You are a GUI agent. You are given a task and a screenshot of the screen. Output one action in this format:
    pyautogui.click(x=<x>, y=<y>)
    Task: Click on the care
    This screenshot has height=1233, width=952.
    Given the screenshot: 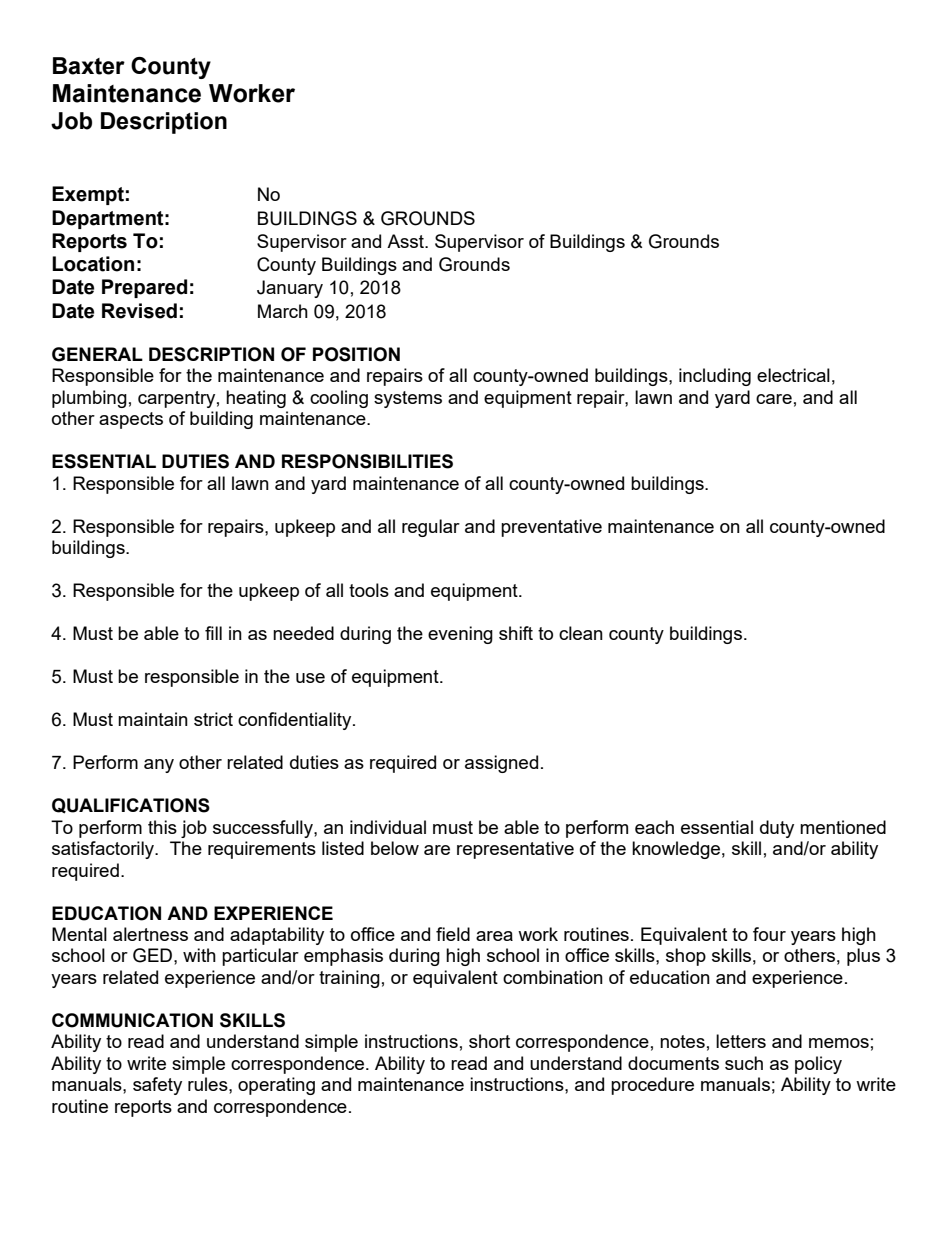 What is the action you would take?
    pyautogui.click(x=774, y=399)
